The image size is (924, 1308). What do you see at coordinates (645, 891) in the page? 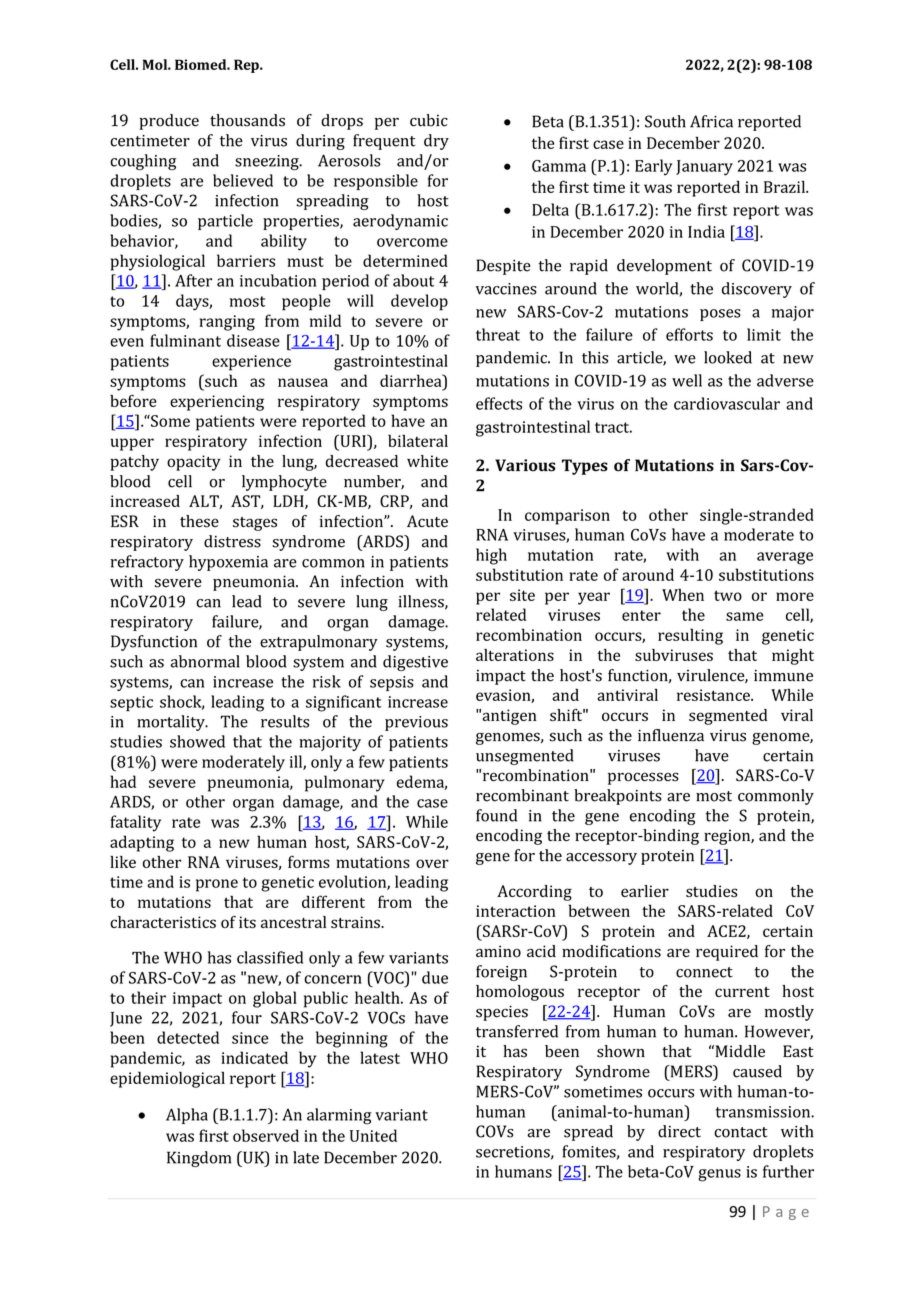
I see `earlier` at bounding box center [645, 891].
